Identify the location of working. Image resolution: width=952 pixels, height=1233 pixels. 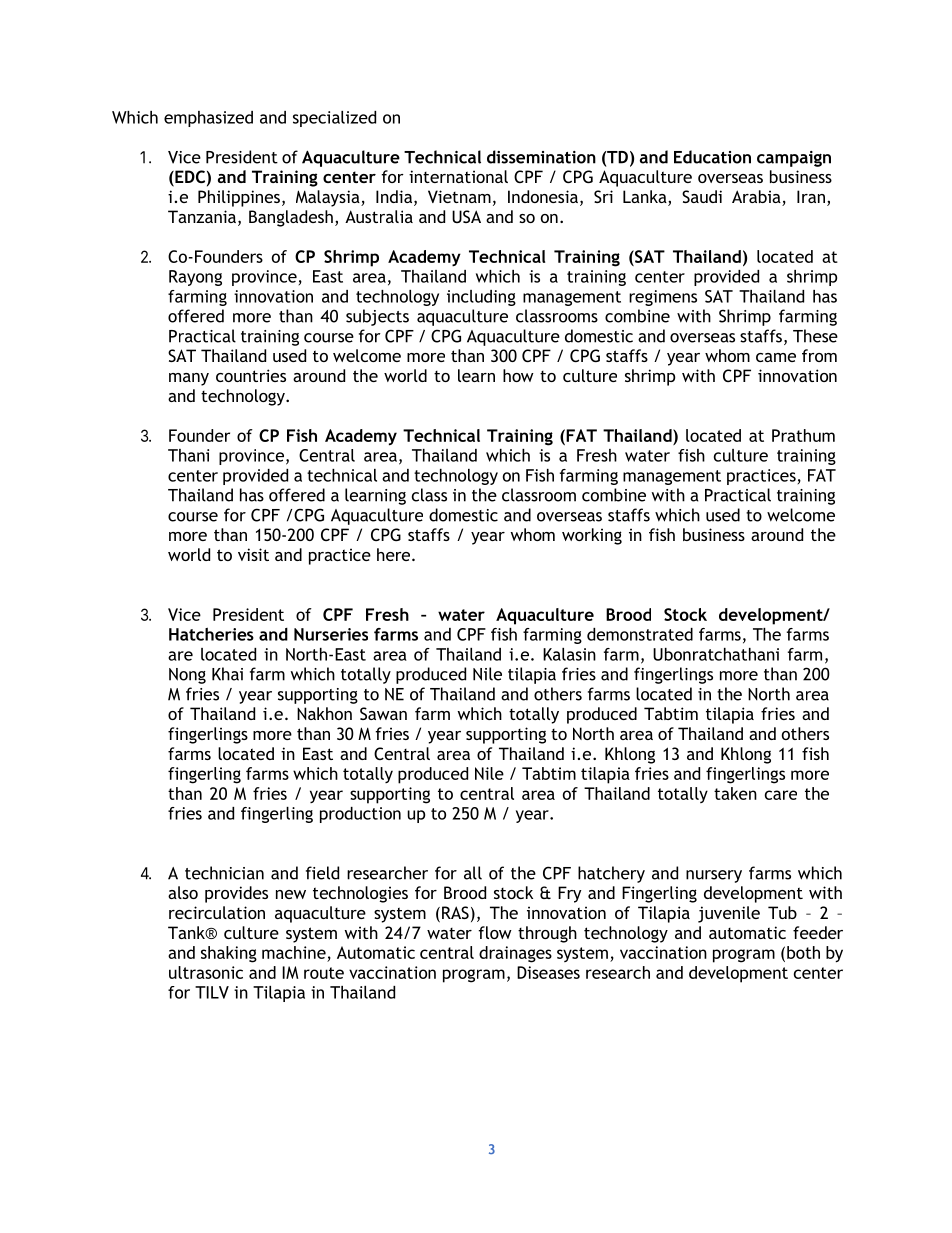
(592, 536).
